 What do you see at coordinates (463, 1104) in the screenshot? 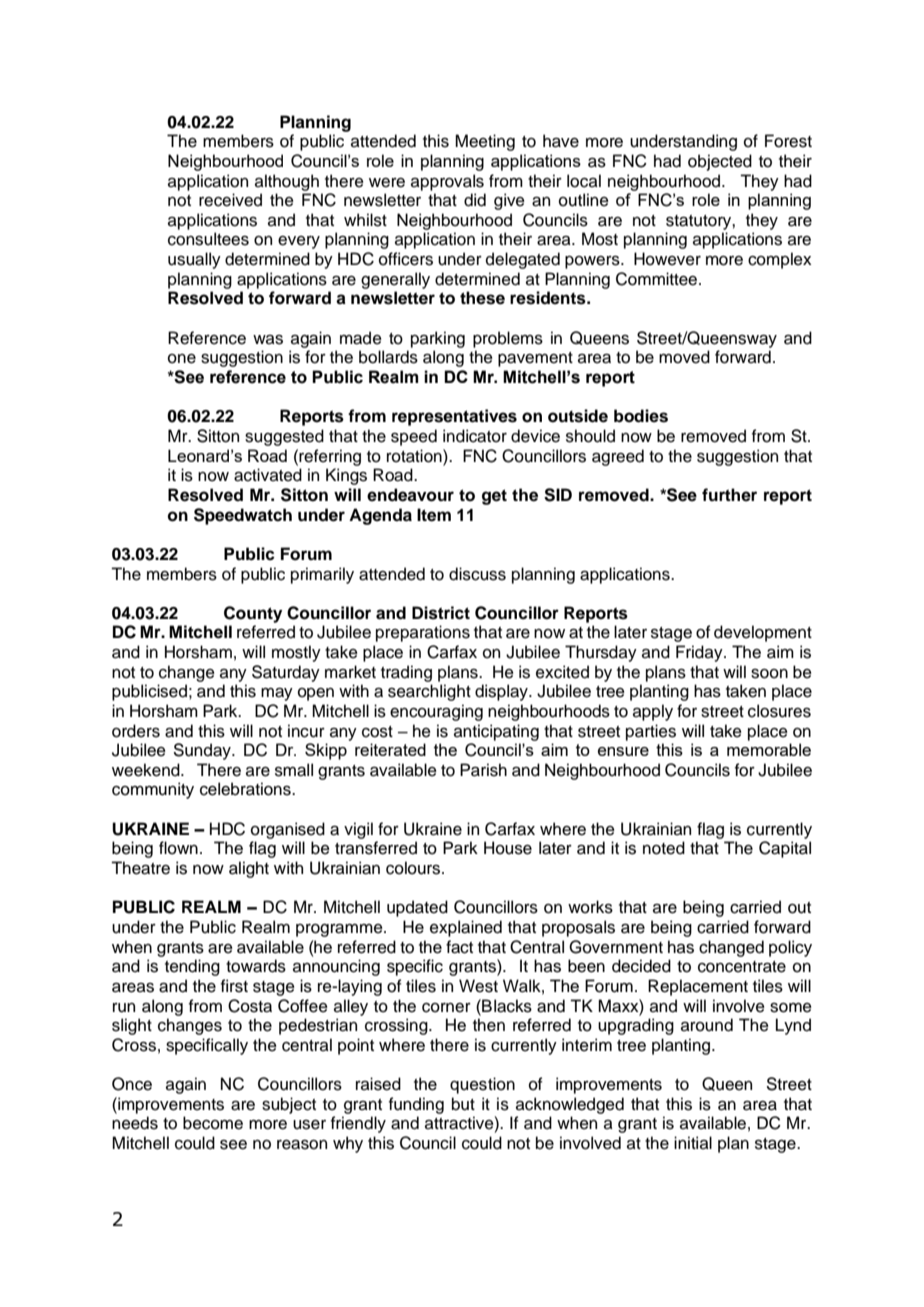
I see `but` at bounding box center [463, 1104].
